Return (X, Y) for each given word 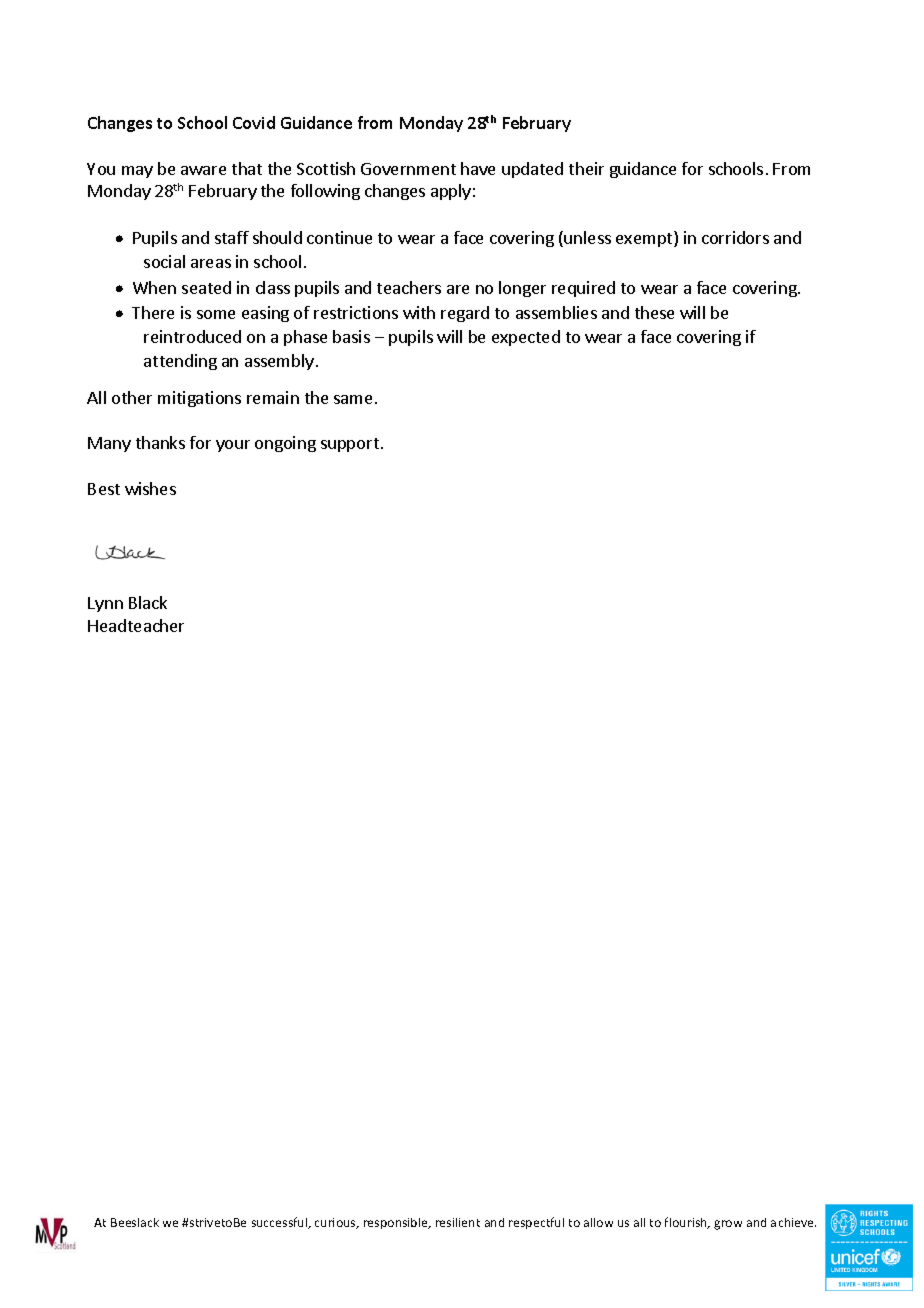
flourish (687, 1223)
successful (281, 1223)
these (654, 312)
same (355, 399)
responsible (397, 1223)
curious (336, 1223)
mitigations (199, 399)
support (350, 445)
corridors (735, 237)
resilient (458, 1222)
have (478, 168)
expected (526, 338)
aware (203, 170)
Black (148, 602)
